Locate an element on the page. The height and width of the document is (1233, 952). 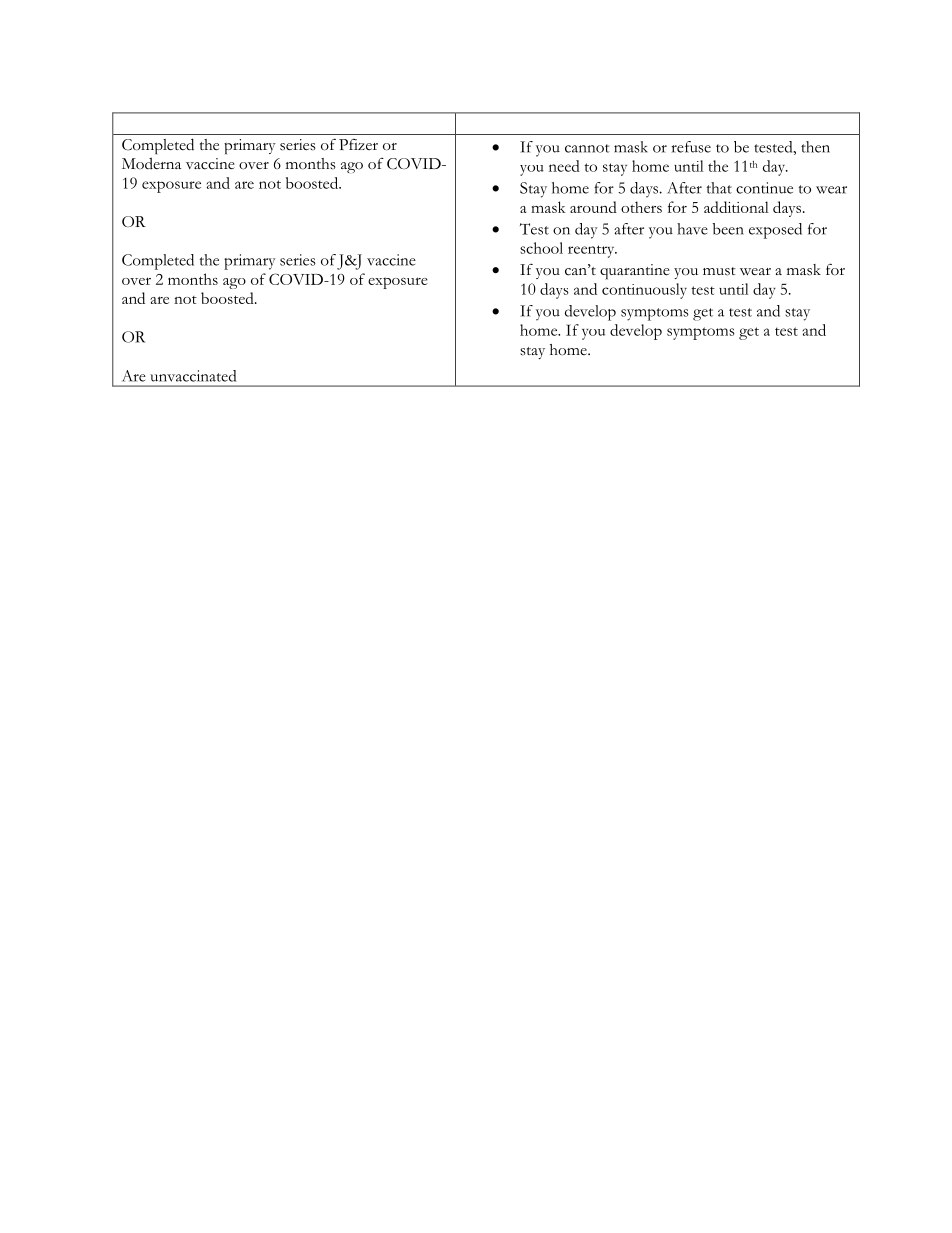
continuously is located at coordinates (644, 291).
